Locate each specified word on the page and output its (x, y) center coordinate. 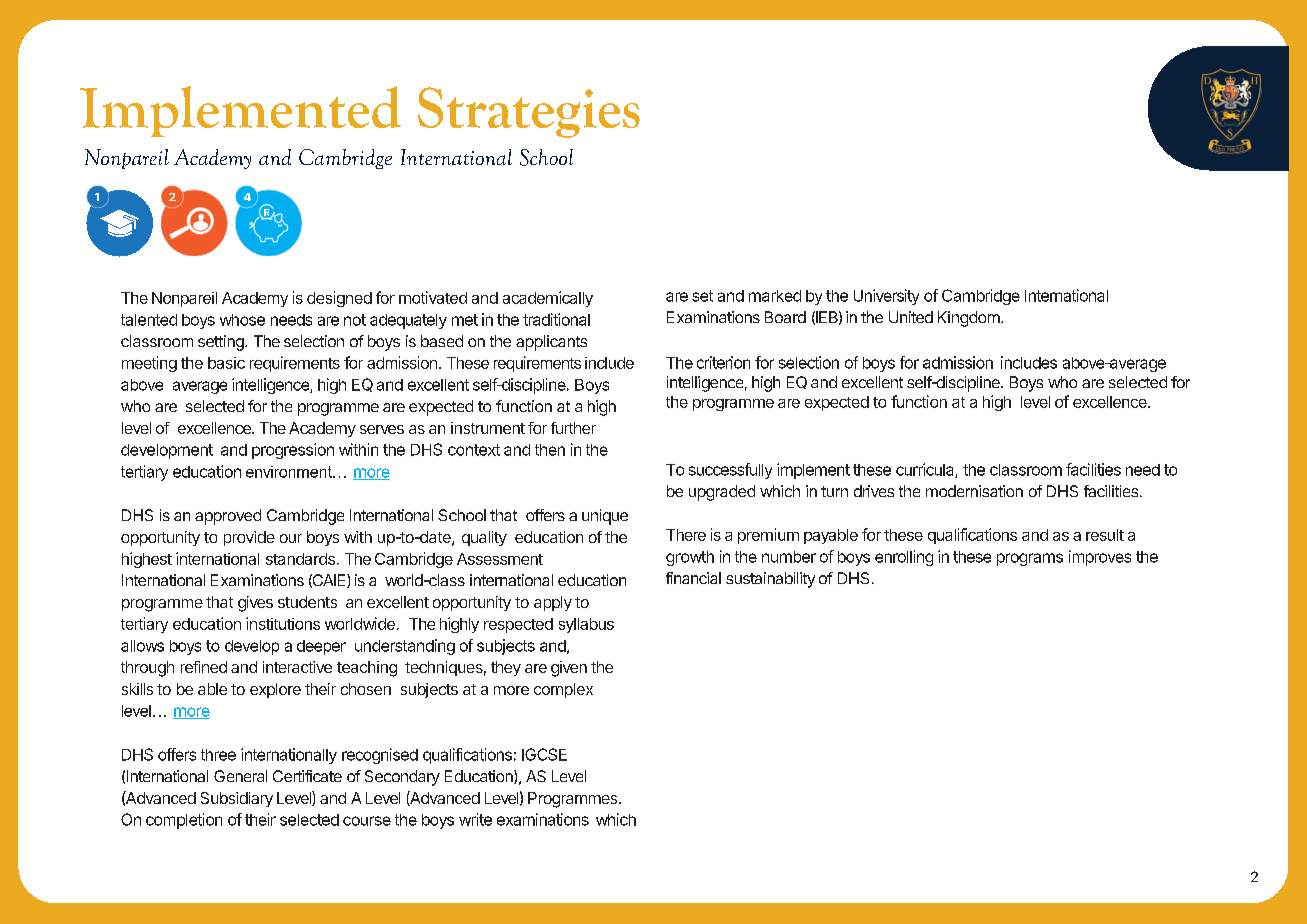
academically (548, 299)
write (475, 819)
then (550, 450)
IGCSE (544, 754)
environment (290, 472)
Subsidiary (237, 799)
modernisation (974, 491)
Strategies (529, 112)
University (886, 297)
